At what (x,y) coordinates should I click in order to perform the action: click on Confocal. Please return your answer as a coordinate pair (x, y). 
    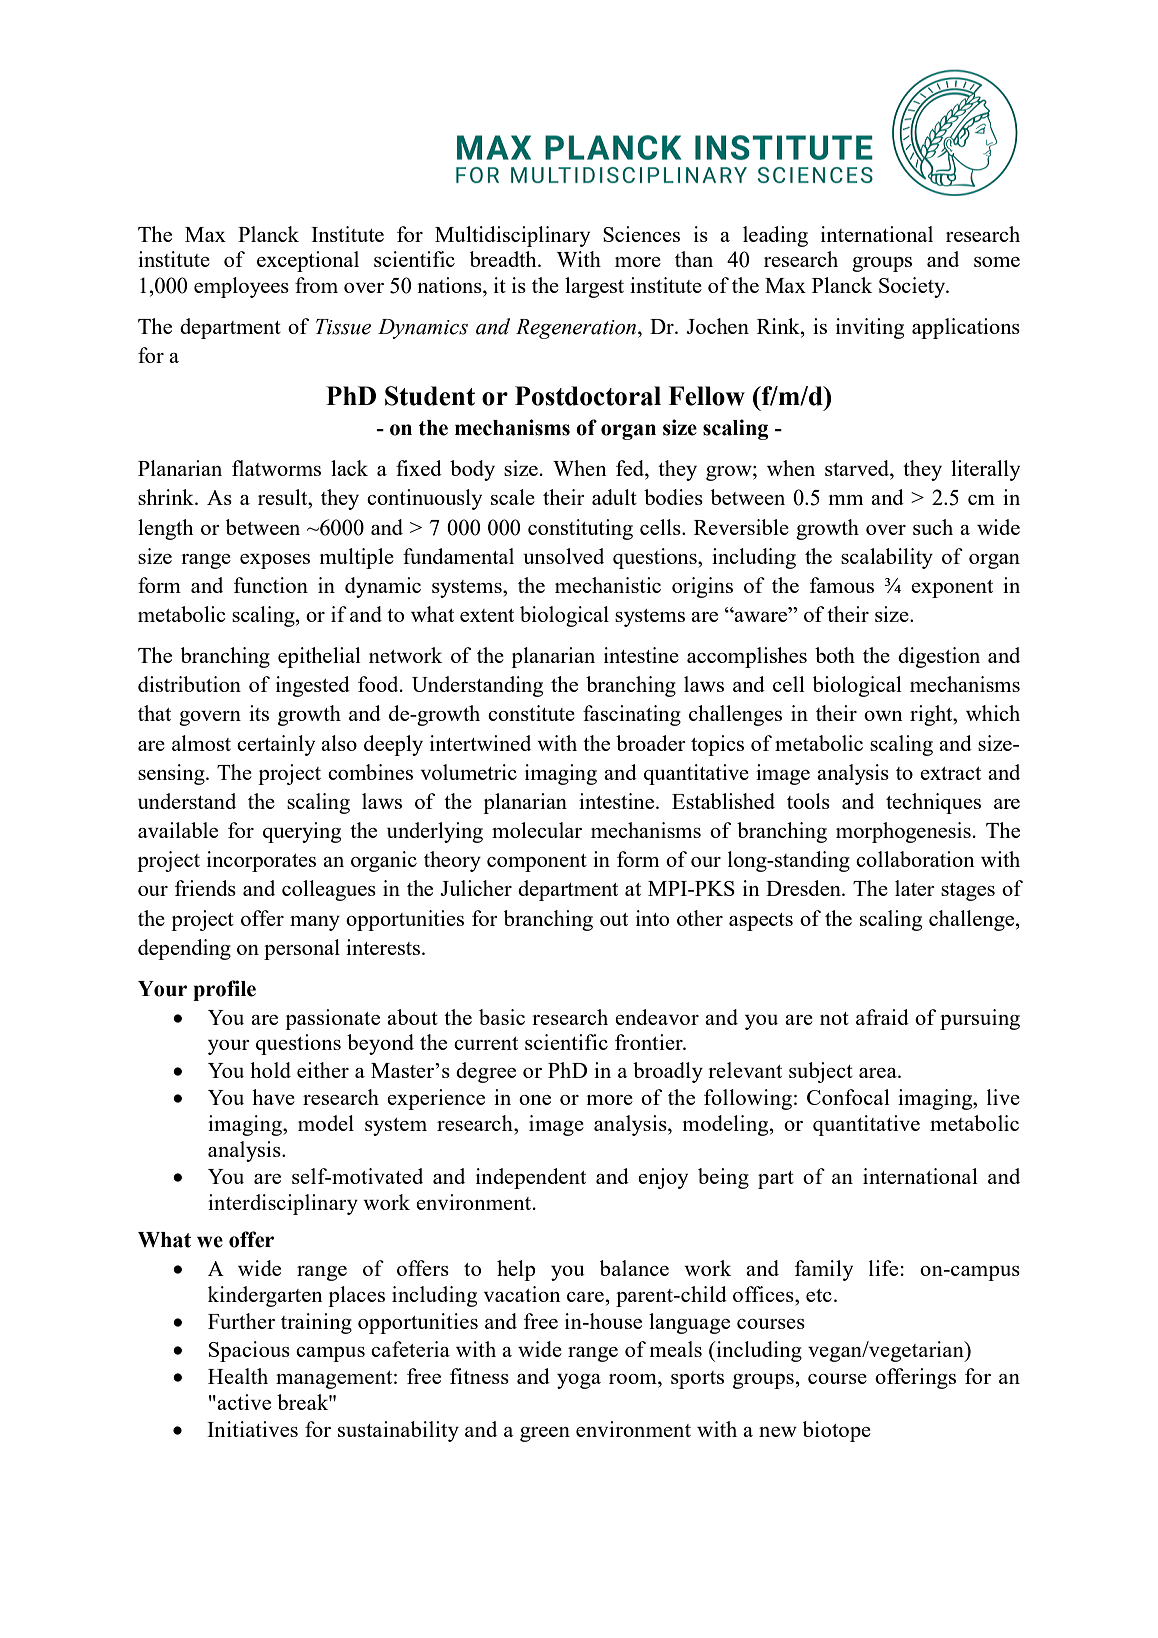
    Looking at the image, I should click on (848, 1097).
